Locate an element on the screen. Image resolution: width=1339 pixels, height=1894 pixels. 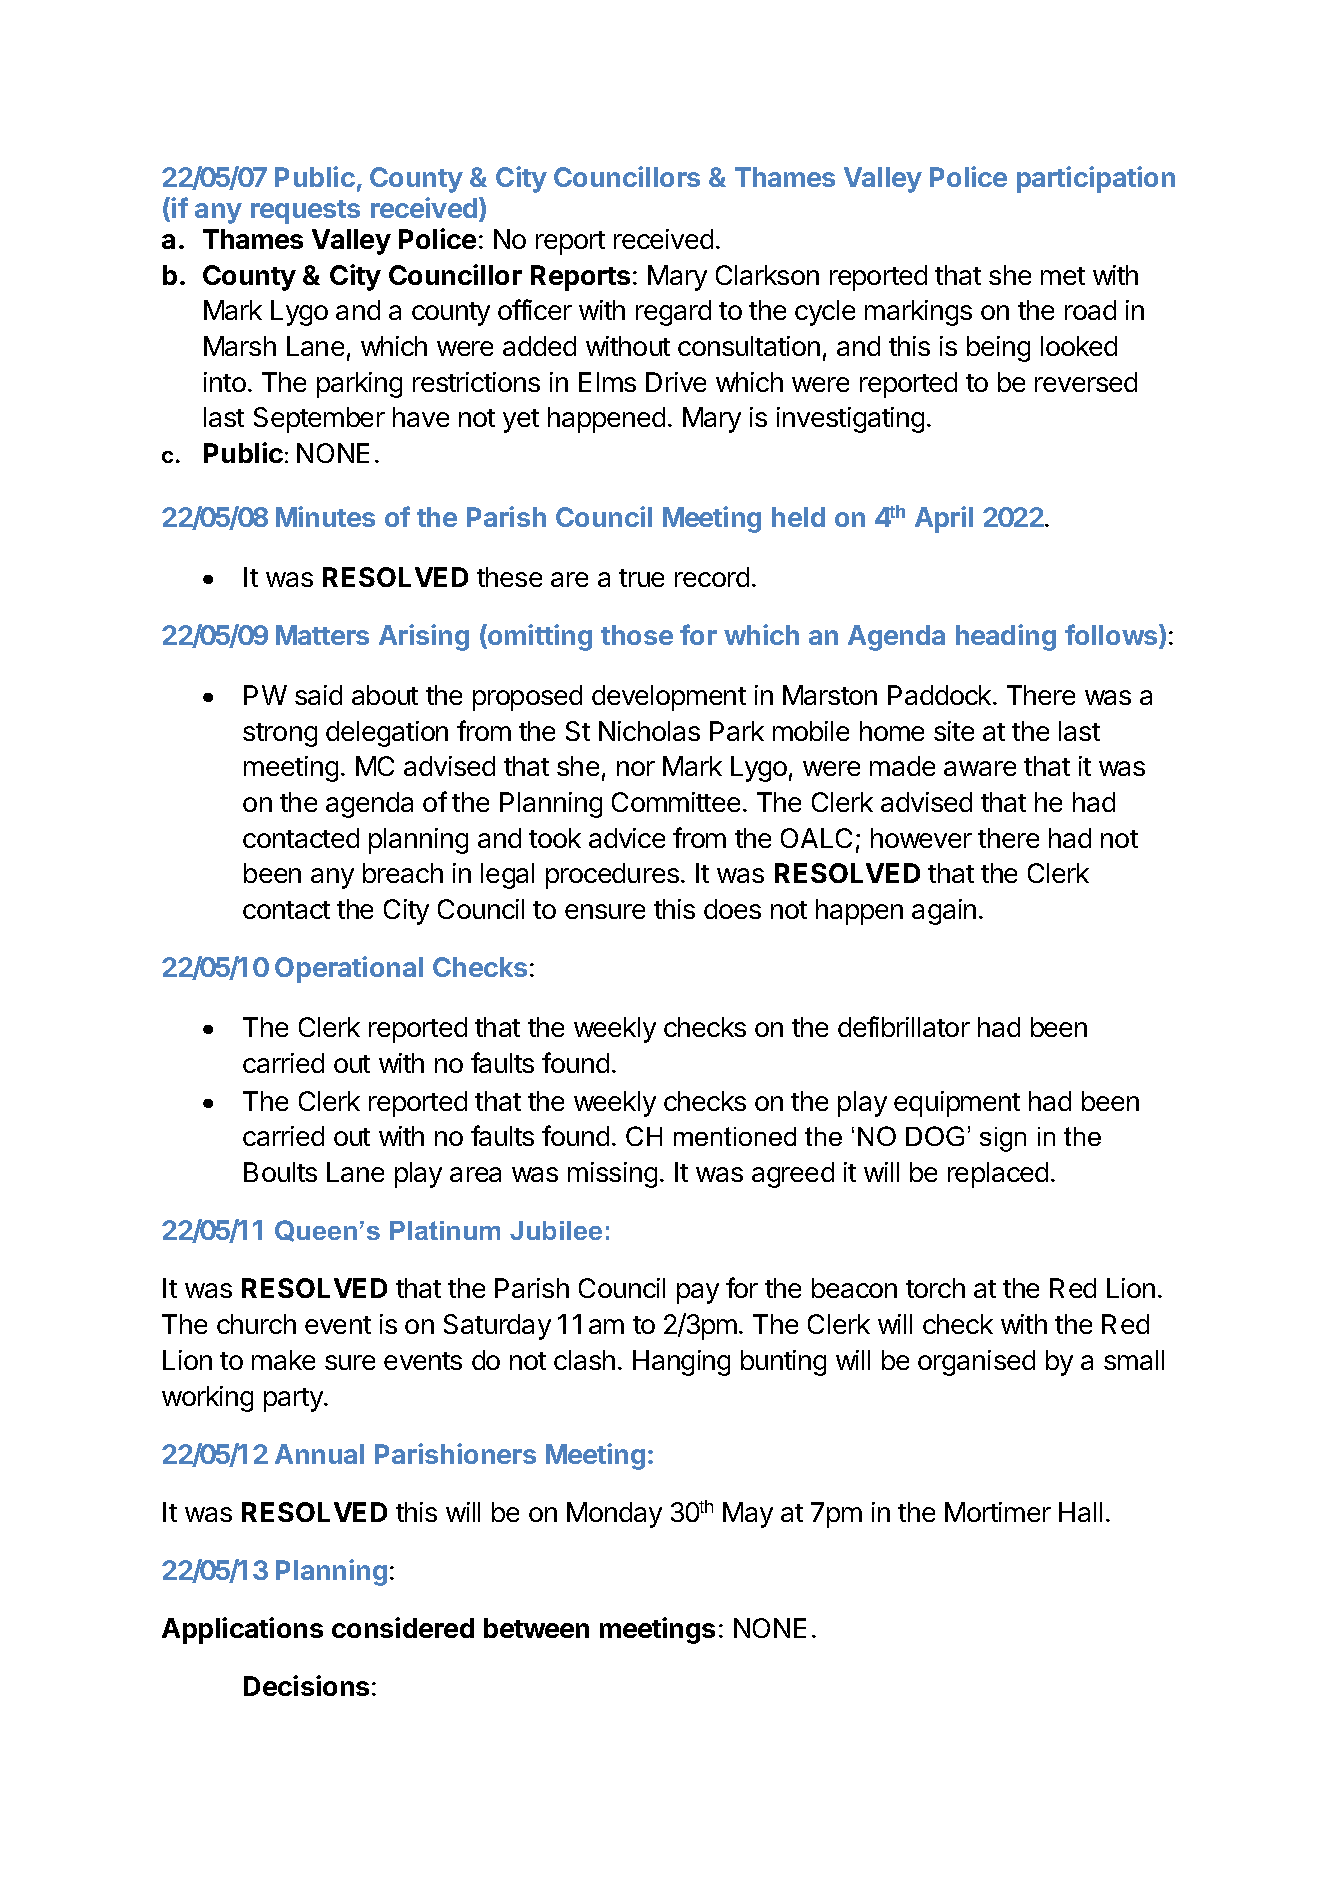
replaced is located at coordinates (998, 1175).
